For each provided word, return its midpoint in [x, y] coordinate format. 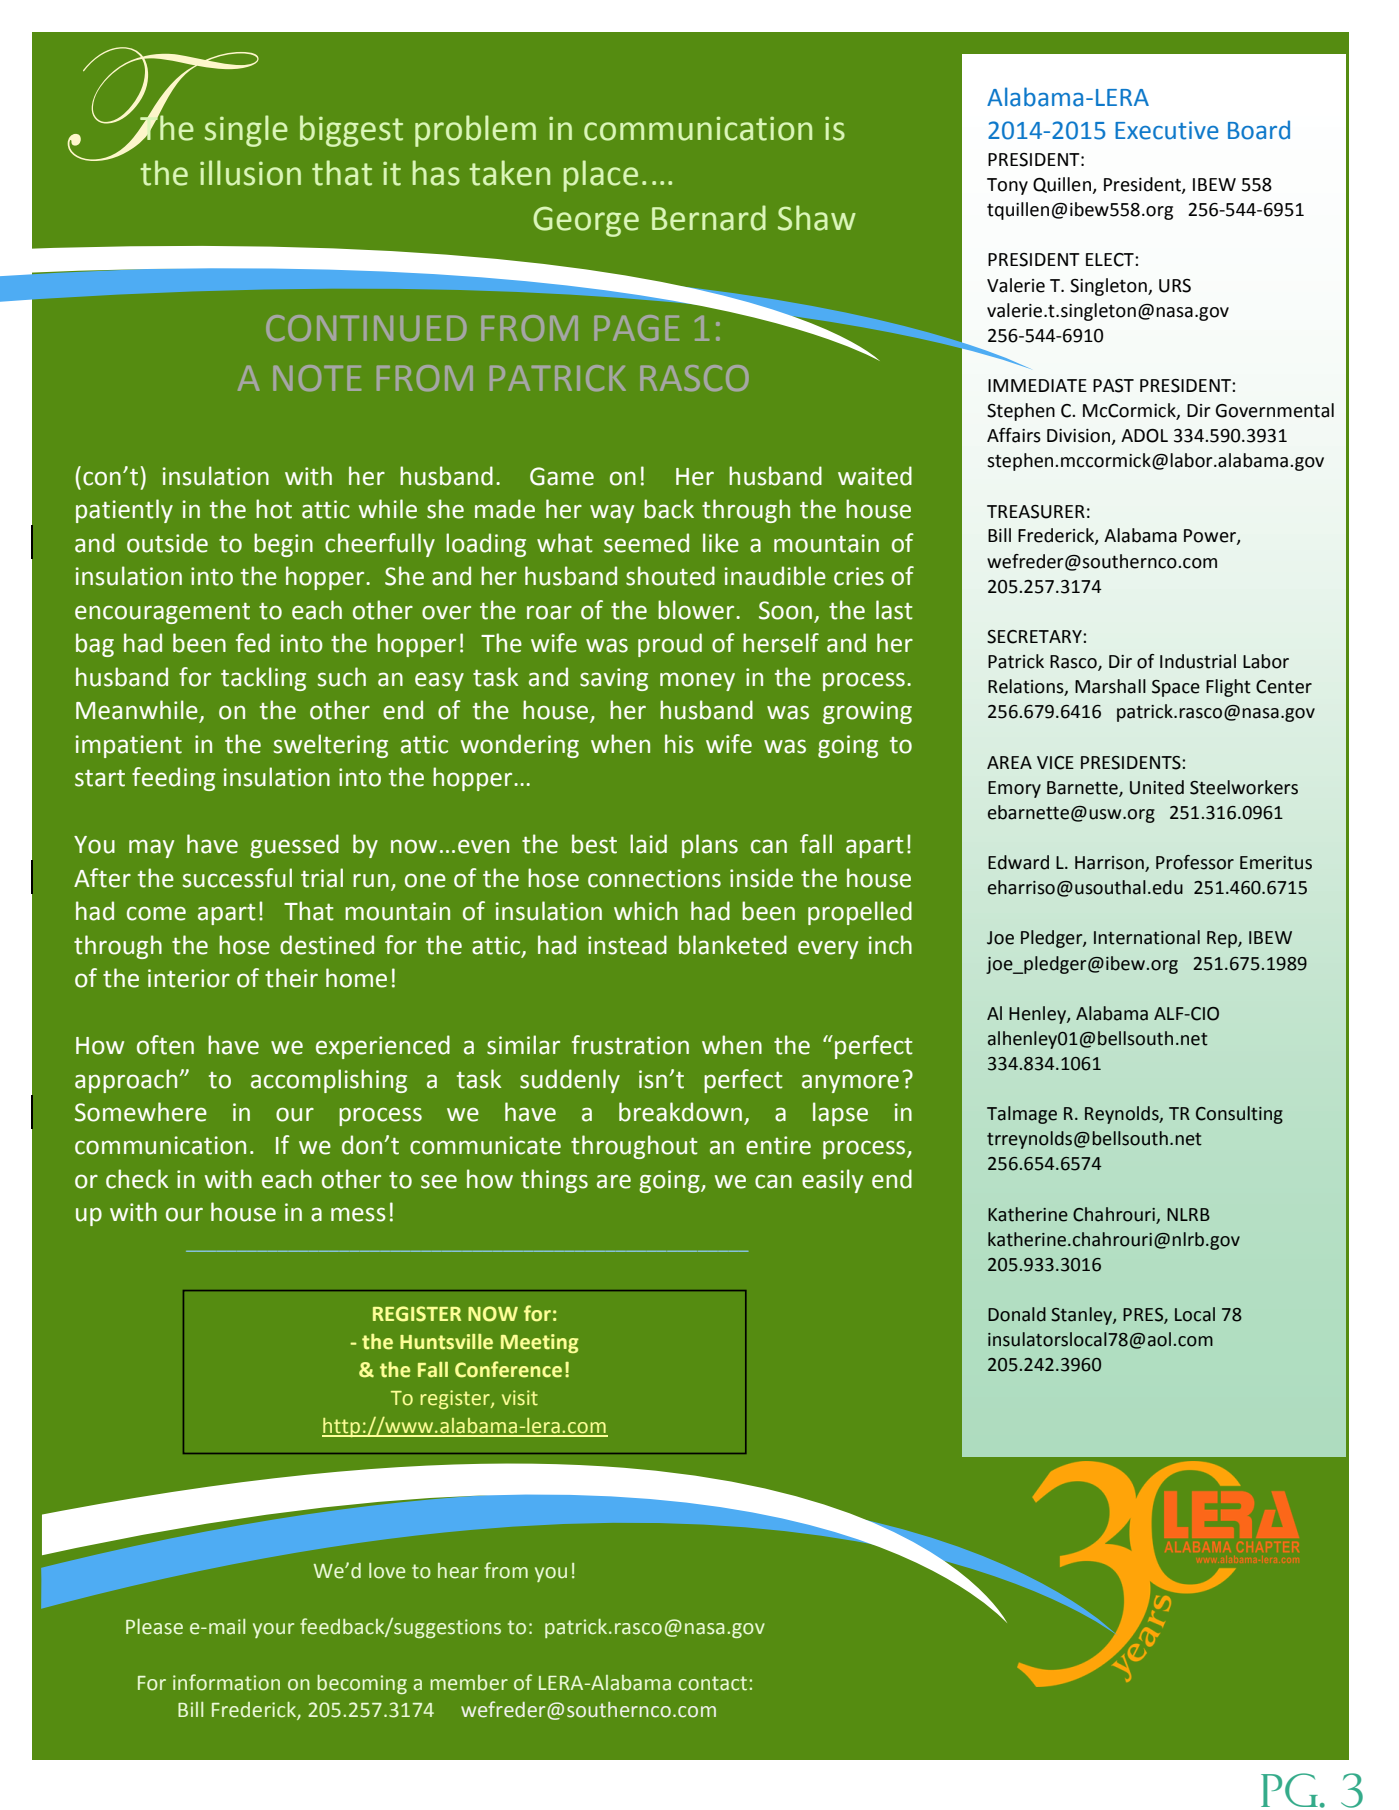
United [1157, 787]
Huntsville [446, 1342]
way [612, 513]
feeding [173, 779]
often [165, 1045]
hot [274, 509]
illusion [250, 173]
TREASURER [1036, 512]
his [679, 744]
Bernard [709, 218]
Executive [1167, 130]
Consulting [1239, 1115]
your [273, 1630]
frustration [630, 1045]
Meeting [540, 1343]
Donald [1017, 1314]
